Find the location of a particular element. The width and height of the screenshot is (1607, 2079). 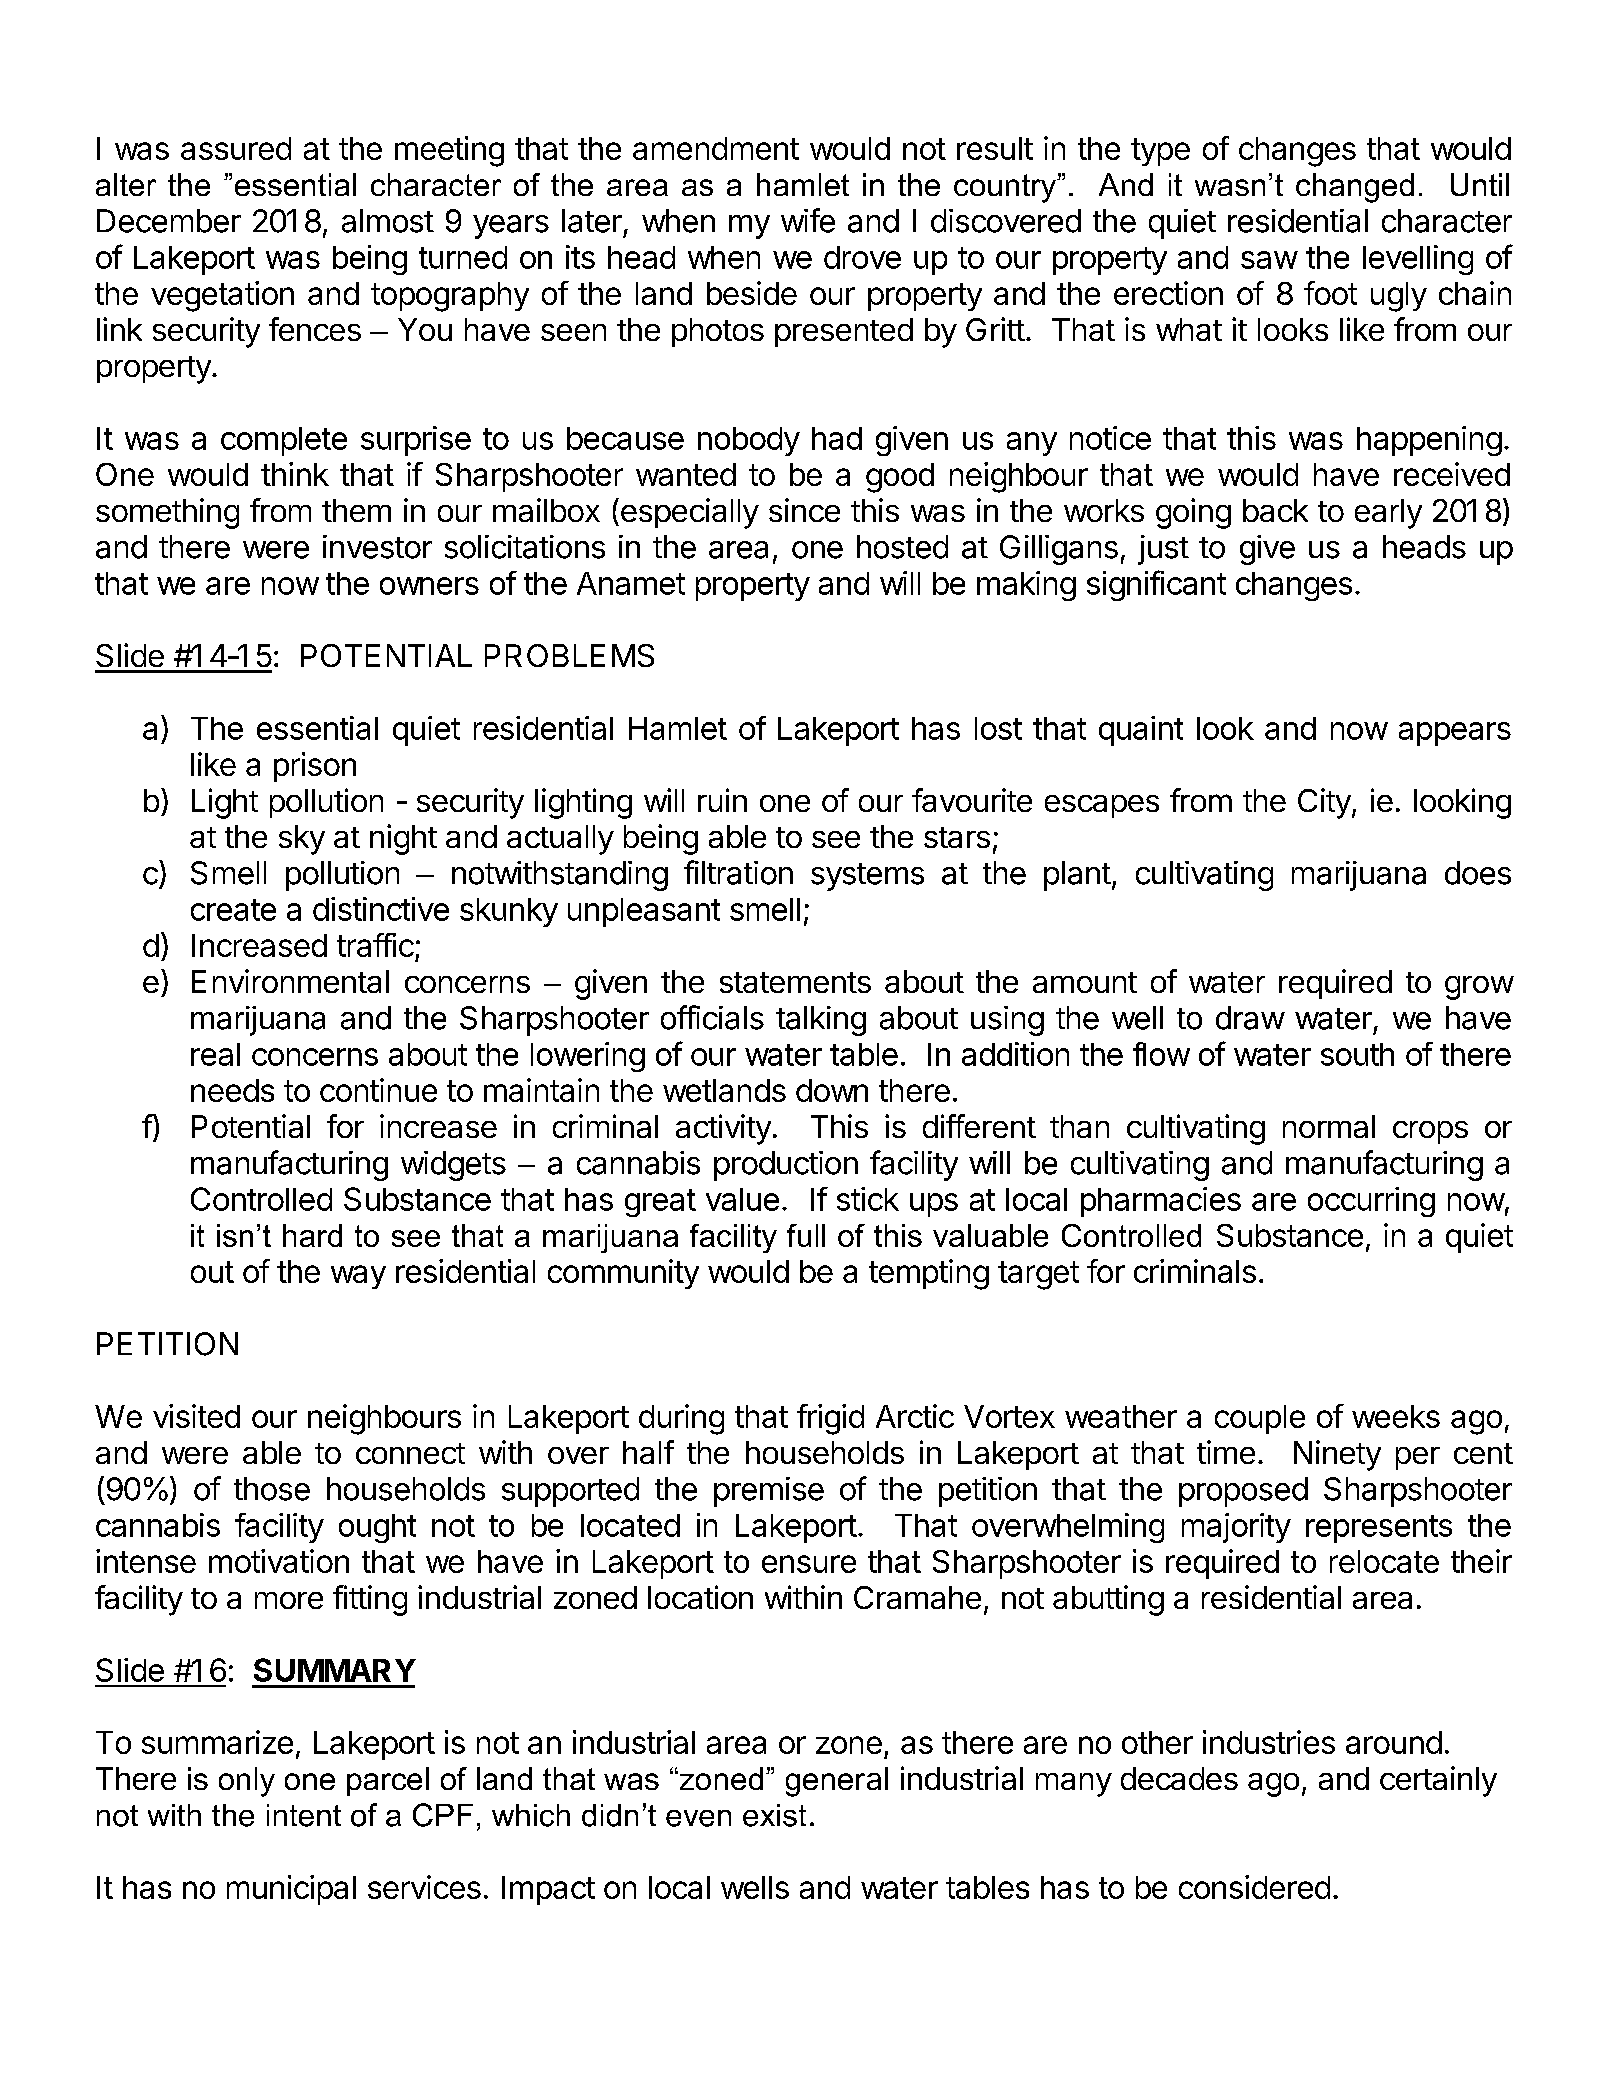

hosted is located at coordinates (902, 547).
